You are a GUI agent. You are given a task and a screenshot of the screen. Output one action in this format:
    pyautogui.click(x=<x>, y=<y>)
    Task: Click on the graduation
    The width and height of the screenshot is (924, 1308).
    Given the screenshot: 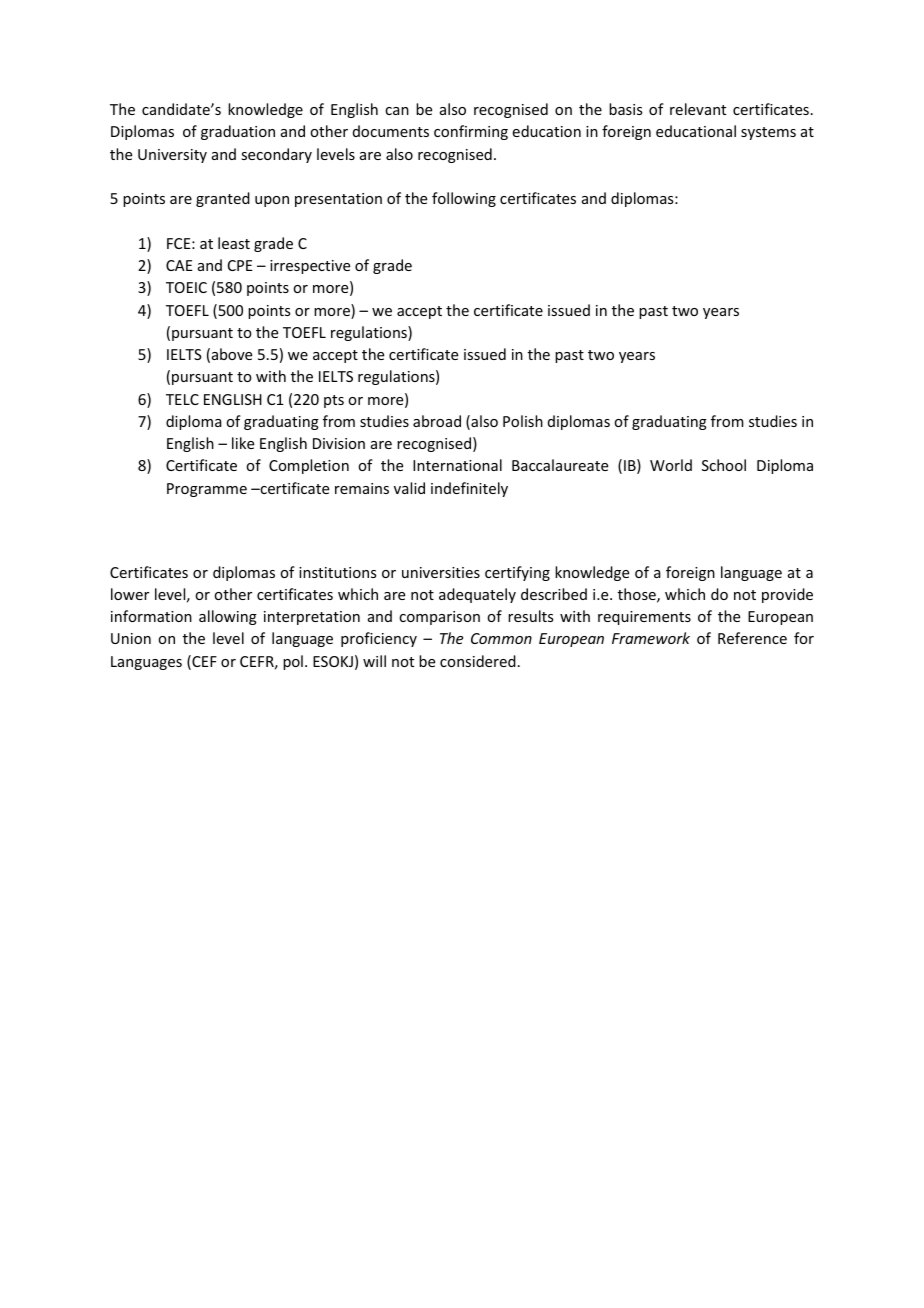 What is the action you would take?
    pyautogui.click(x=238, y=132)
